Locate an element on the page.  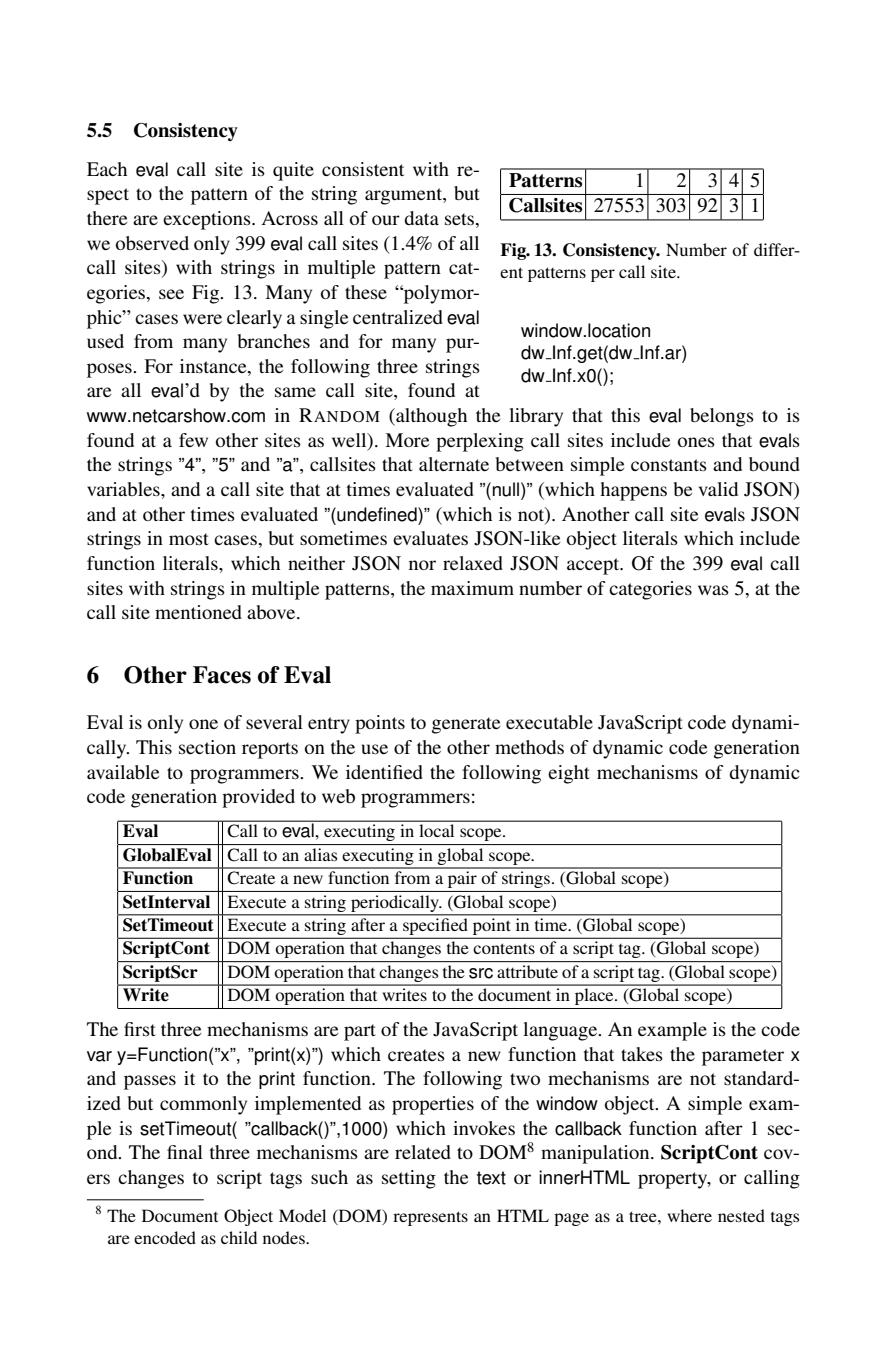
generate is located at coordinates (466, 725).
